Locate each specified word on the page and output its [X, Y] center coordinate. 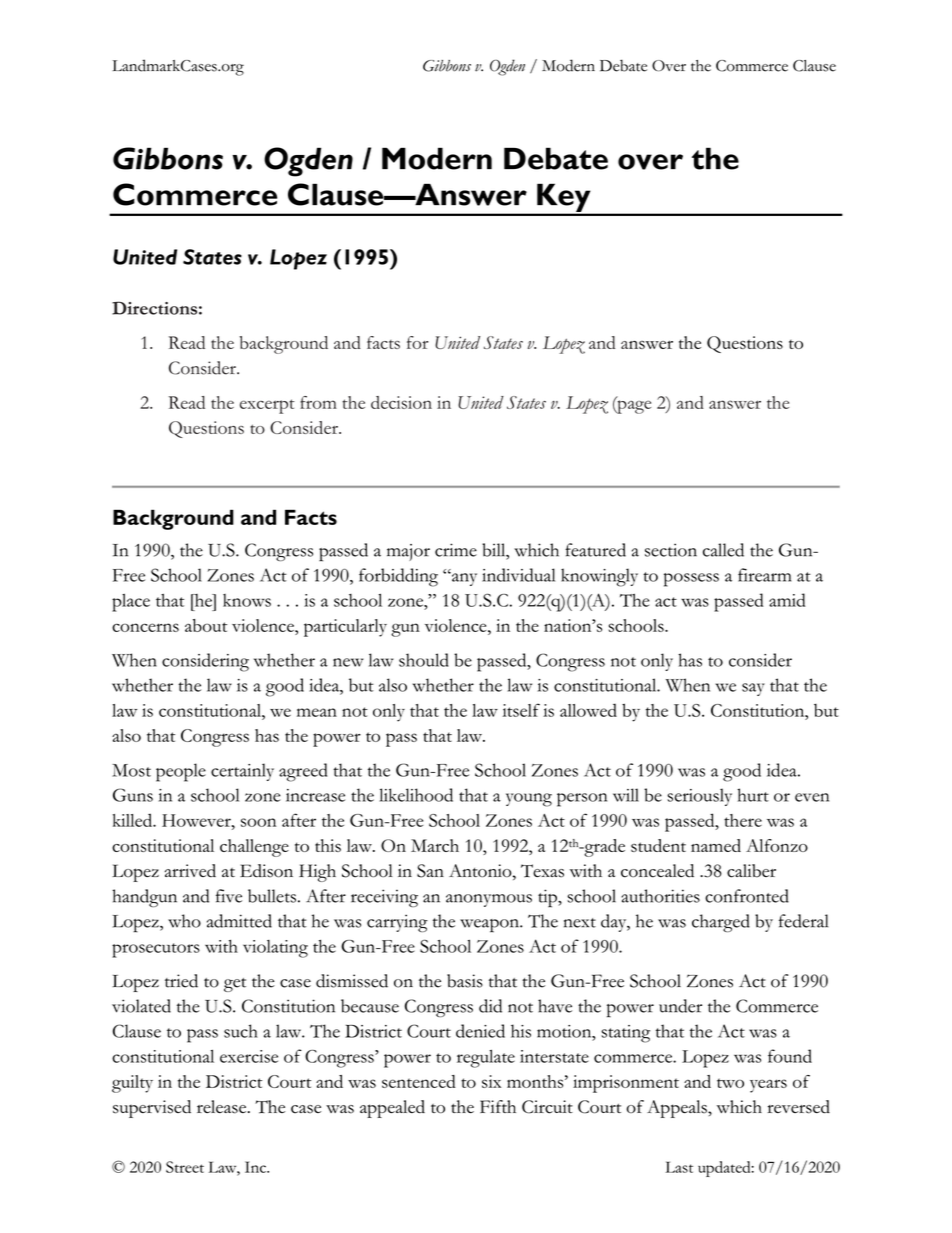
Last [679, 1167]
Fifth [498, 1106]
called [723, 550]
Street [185, 1167]
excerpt [267, 406]
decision [401, 402]
